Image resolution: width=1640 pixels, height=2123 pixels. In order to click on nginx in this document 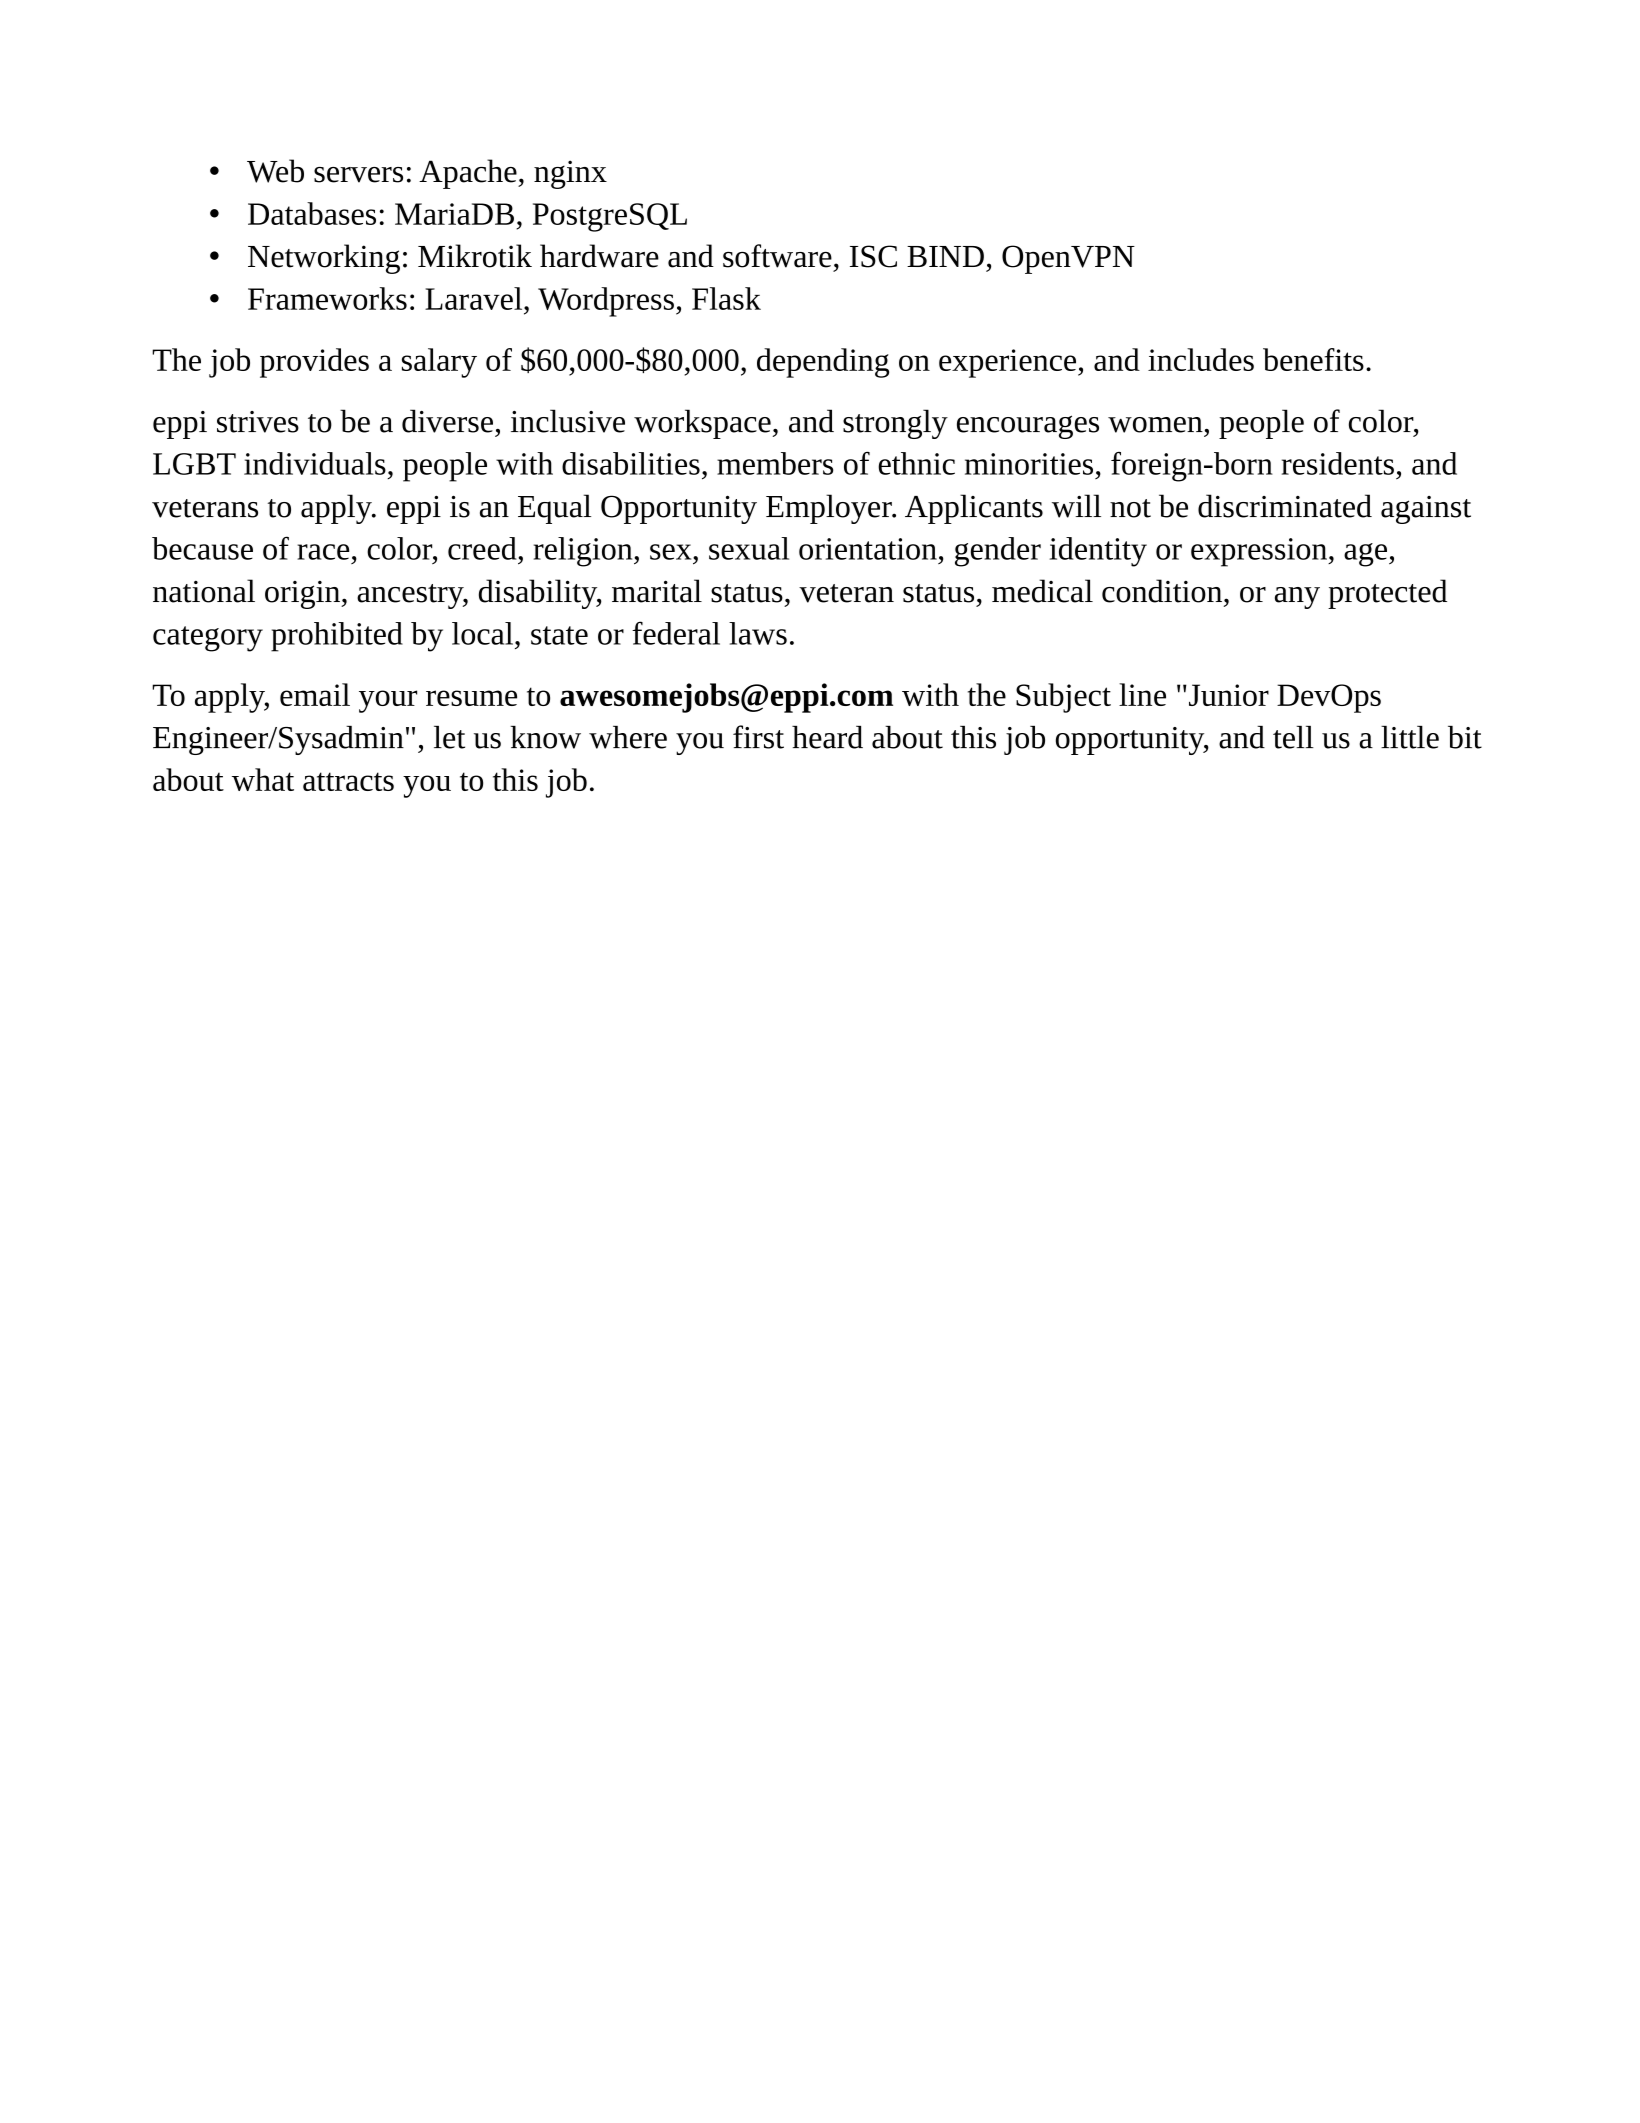, I will do `click(570, 174)`.
